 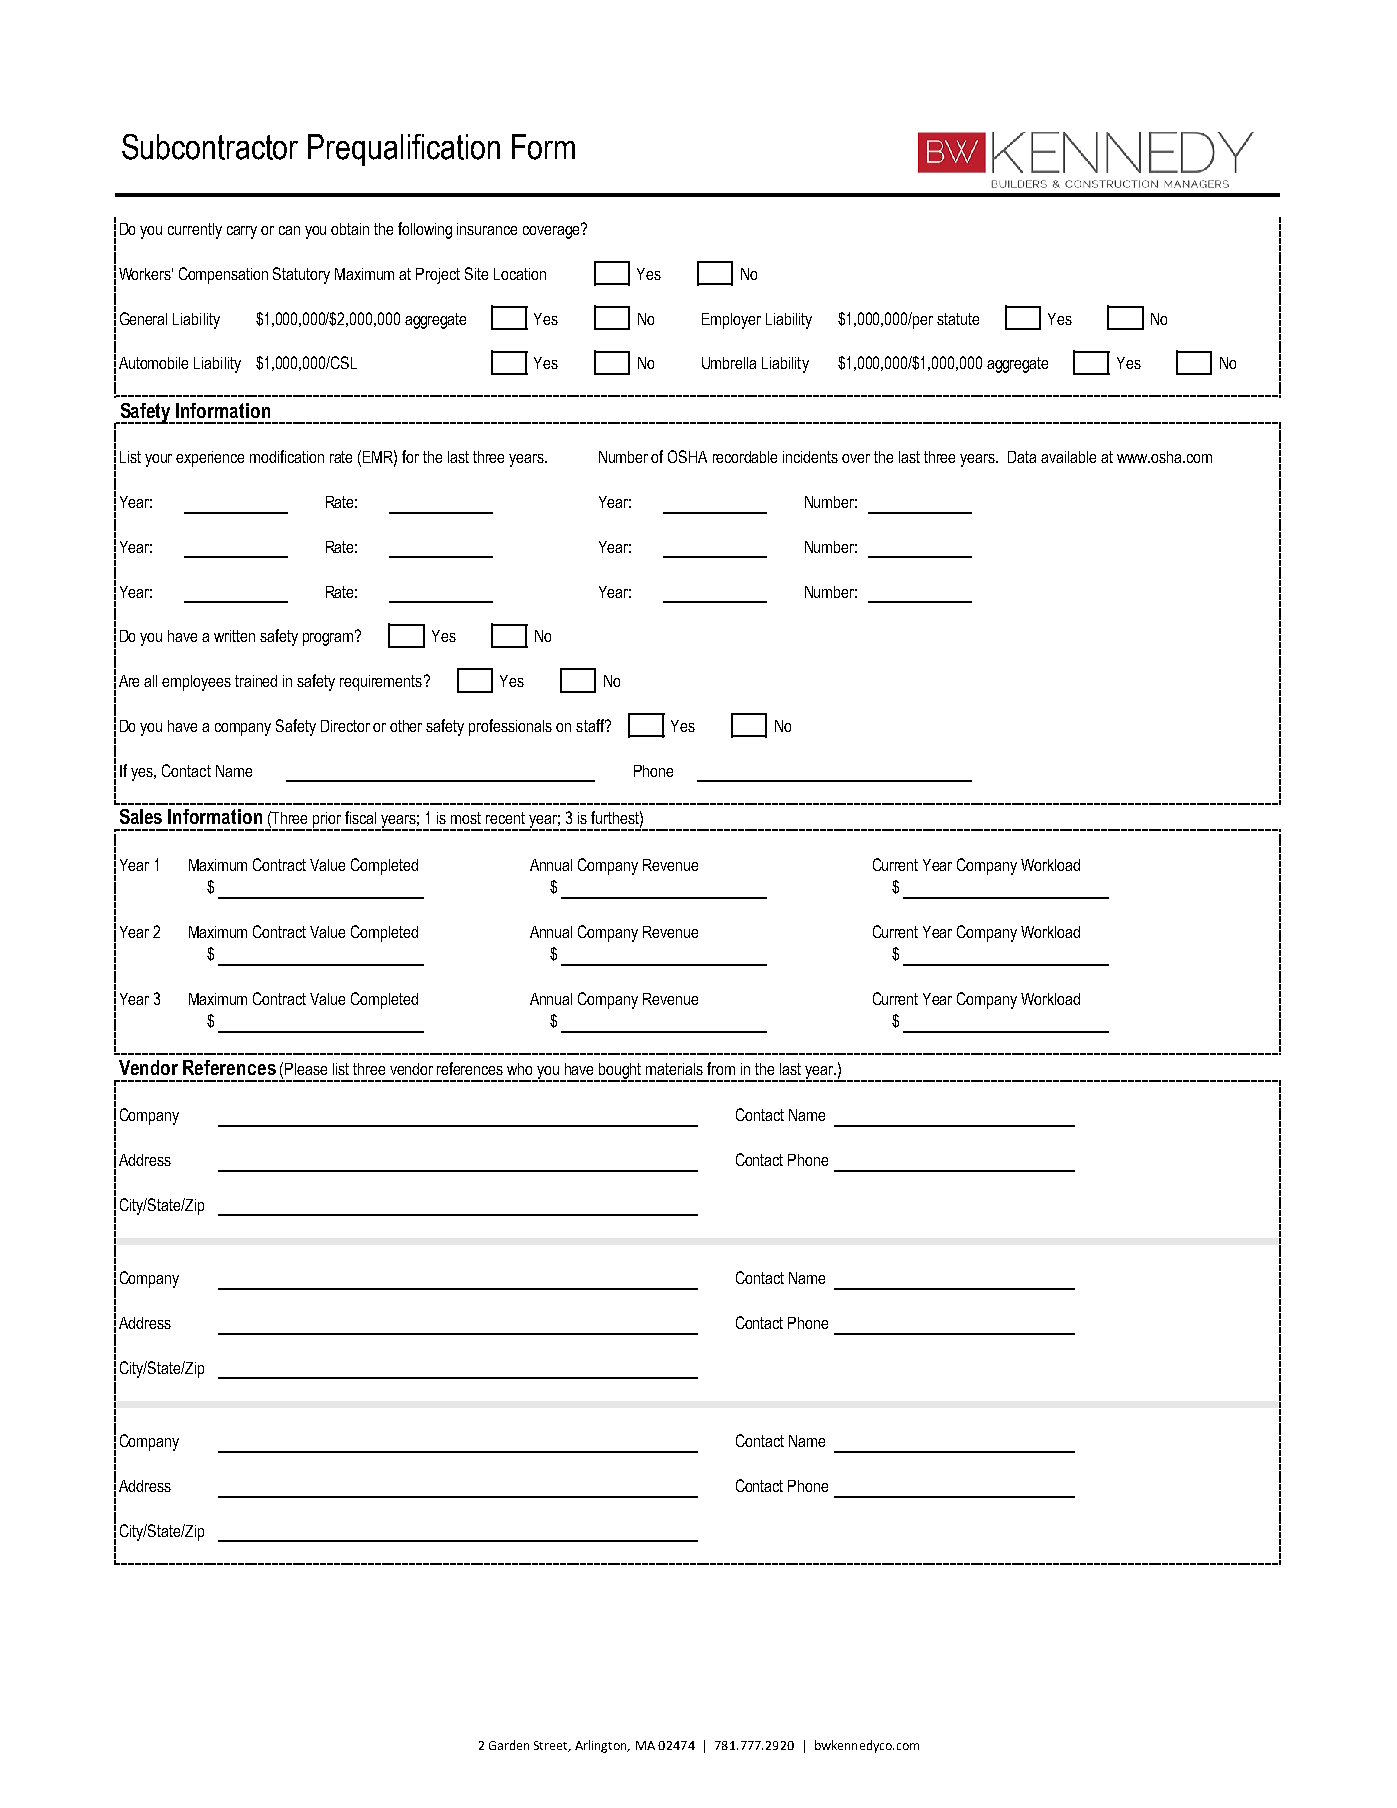 I want to click on Garden, so click(x=509, y=1745).
